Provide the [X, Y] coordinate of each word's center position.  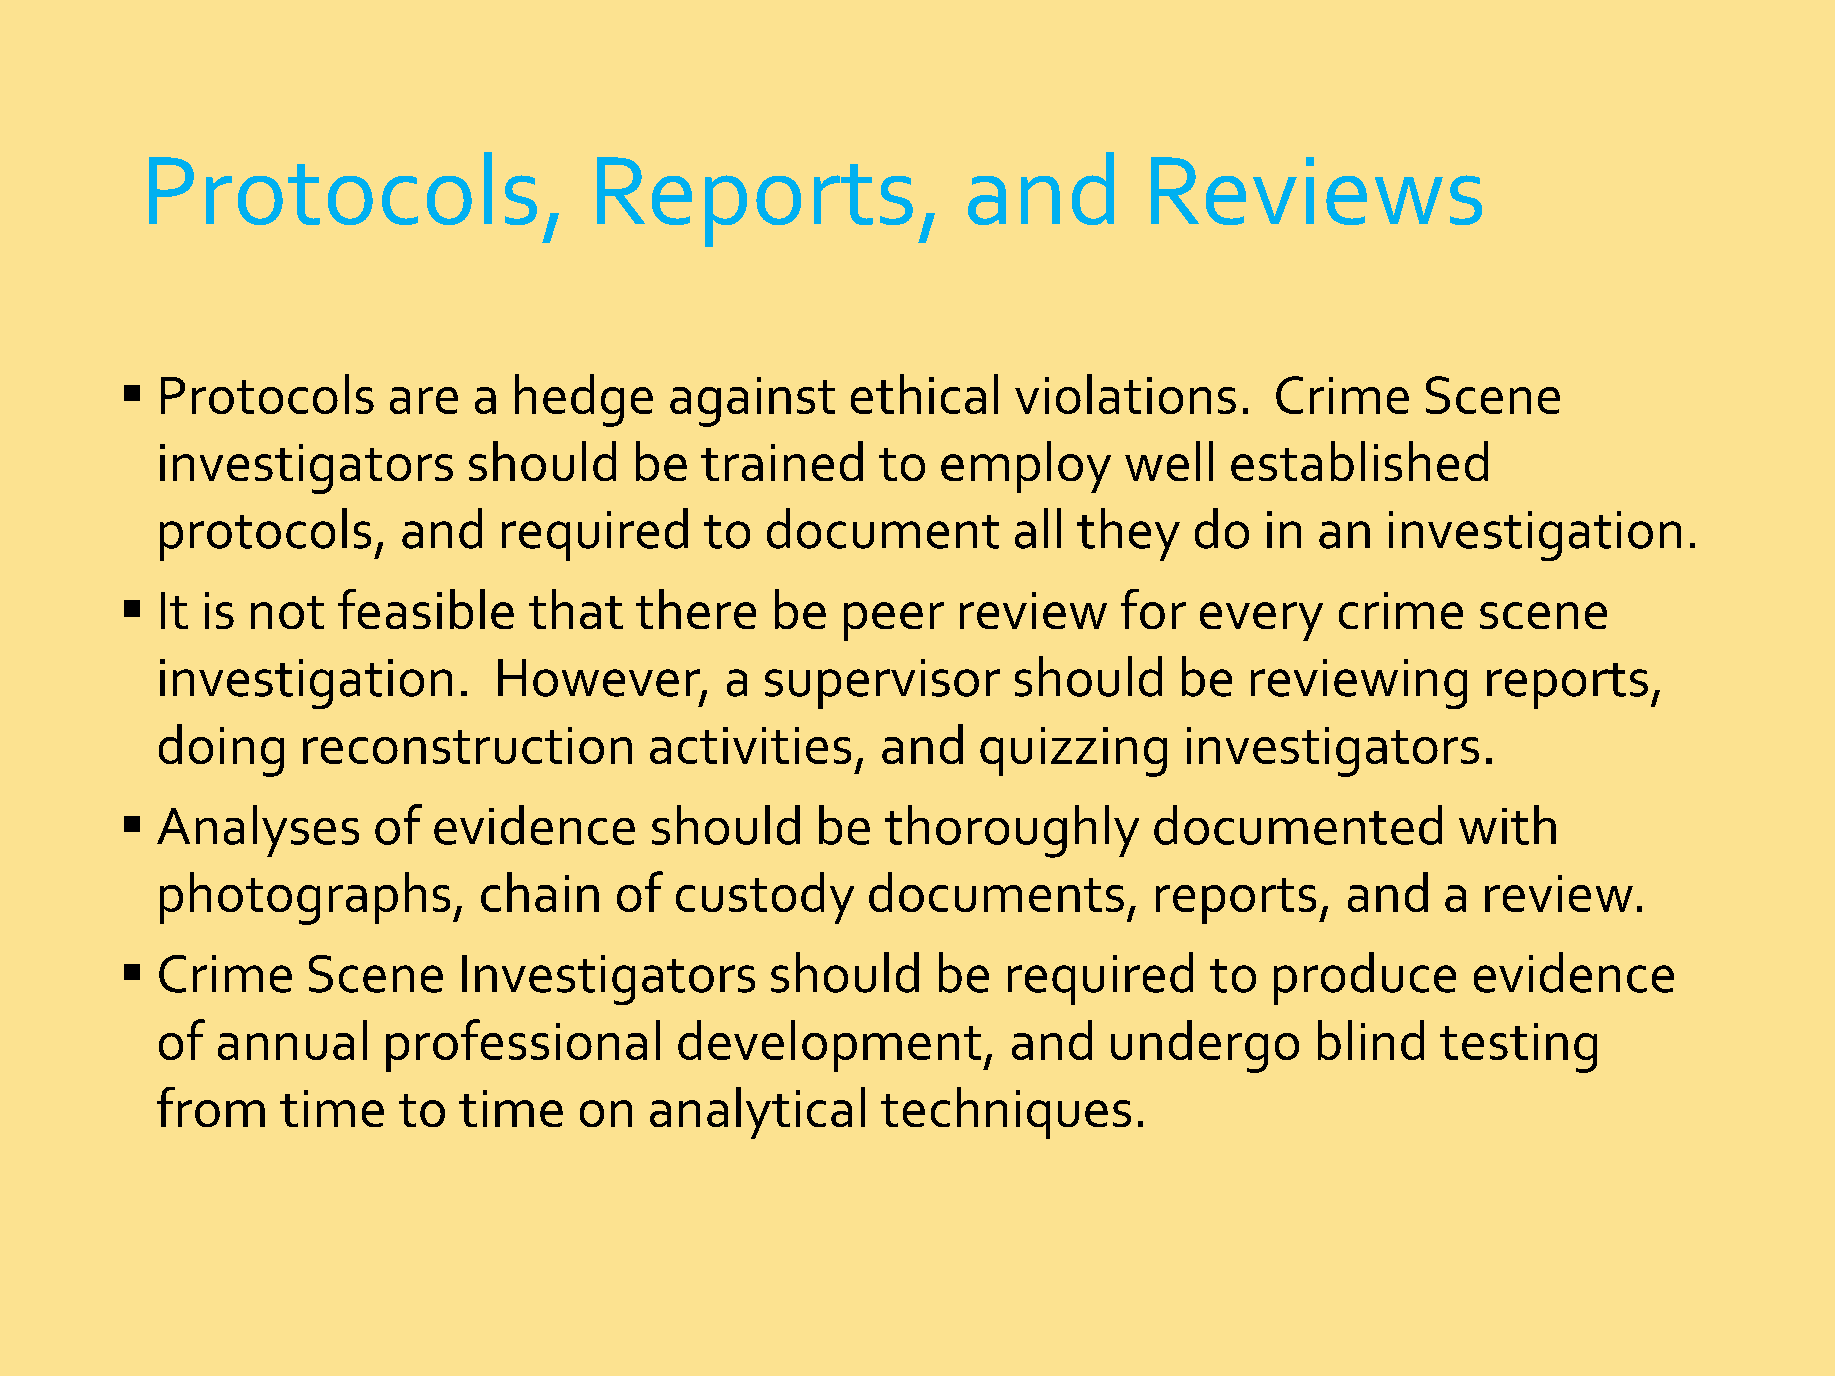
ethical [924, 394]
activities [750, 745]
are [424, 400]
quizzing [1073, 752]
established [1359, 461]
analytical [757, 1113]
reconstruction [467, 745]
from [211, 1107]
